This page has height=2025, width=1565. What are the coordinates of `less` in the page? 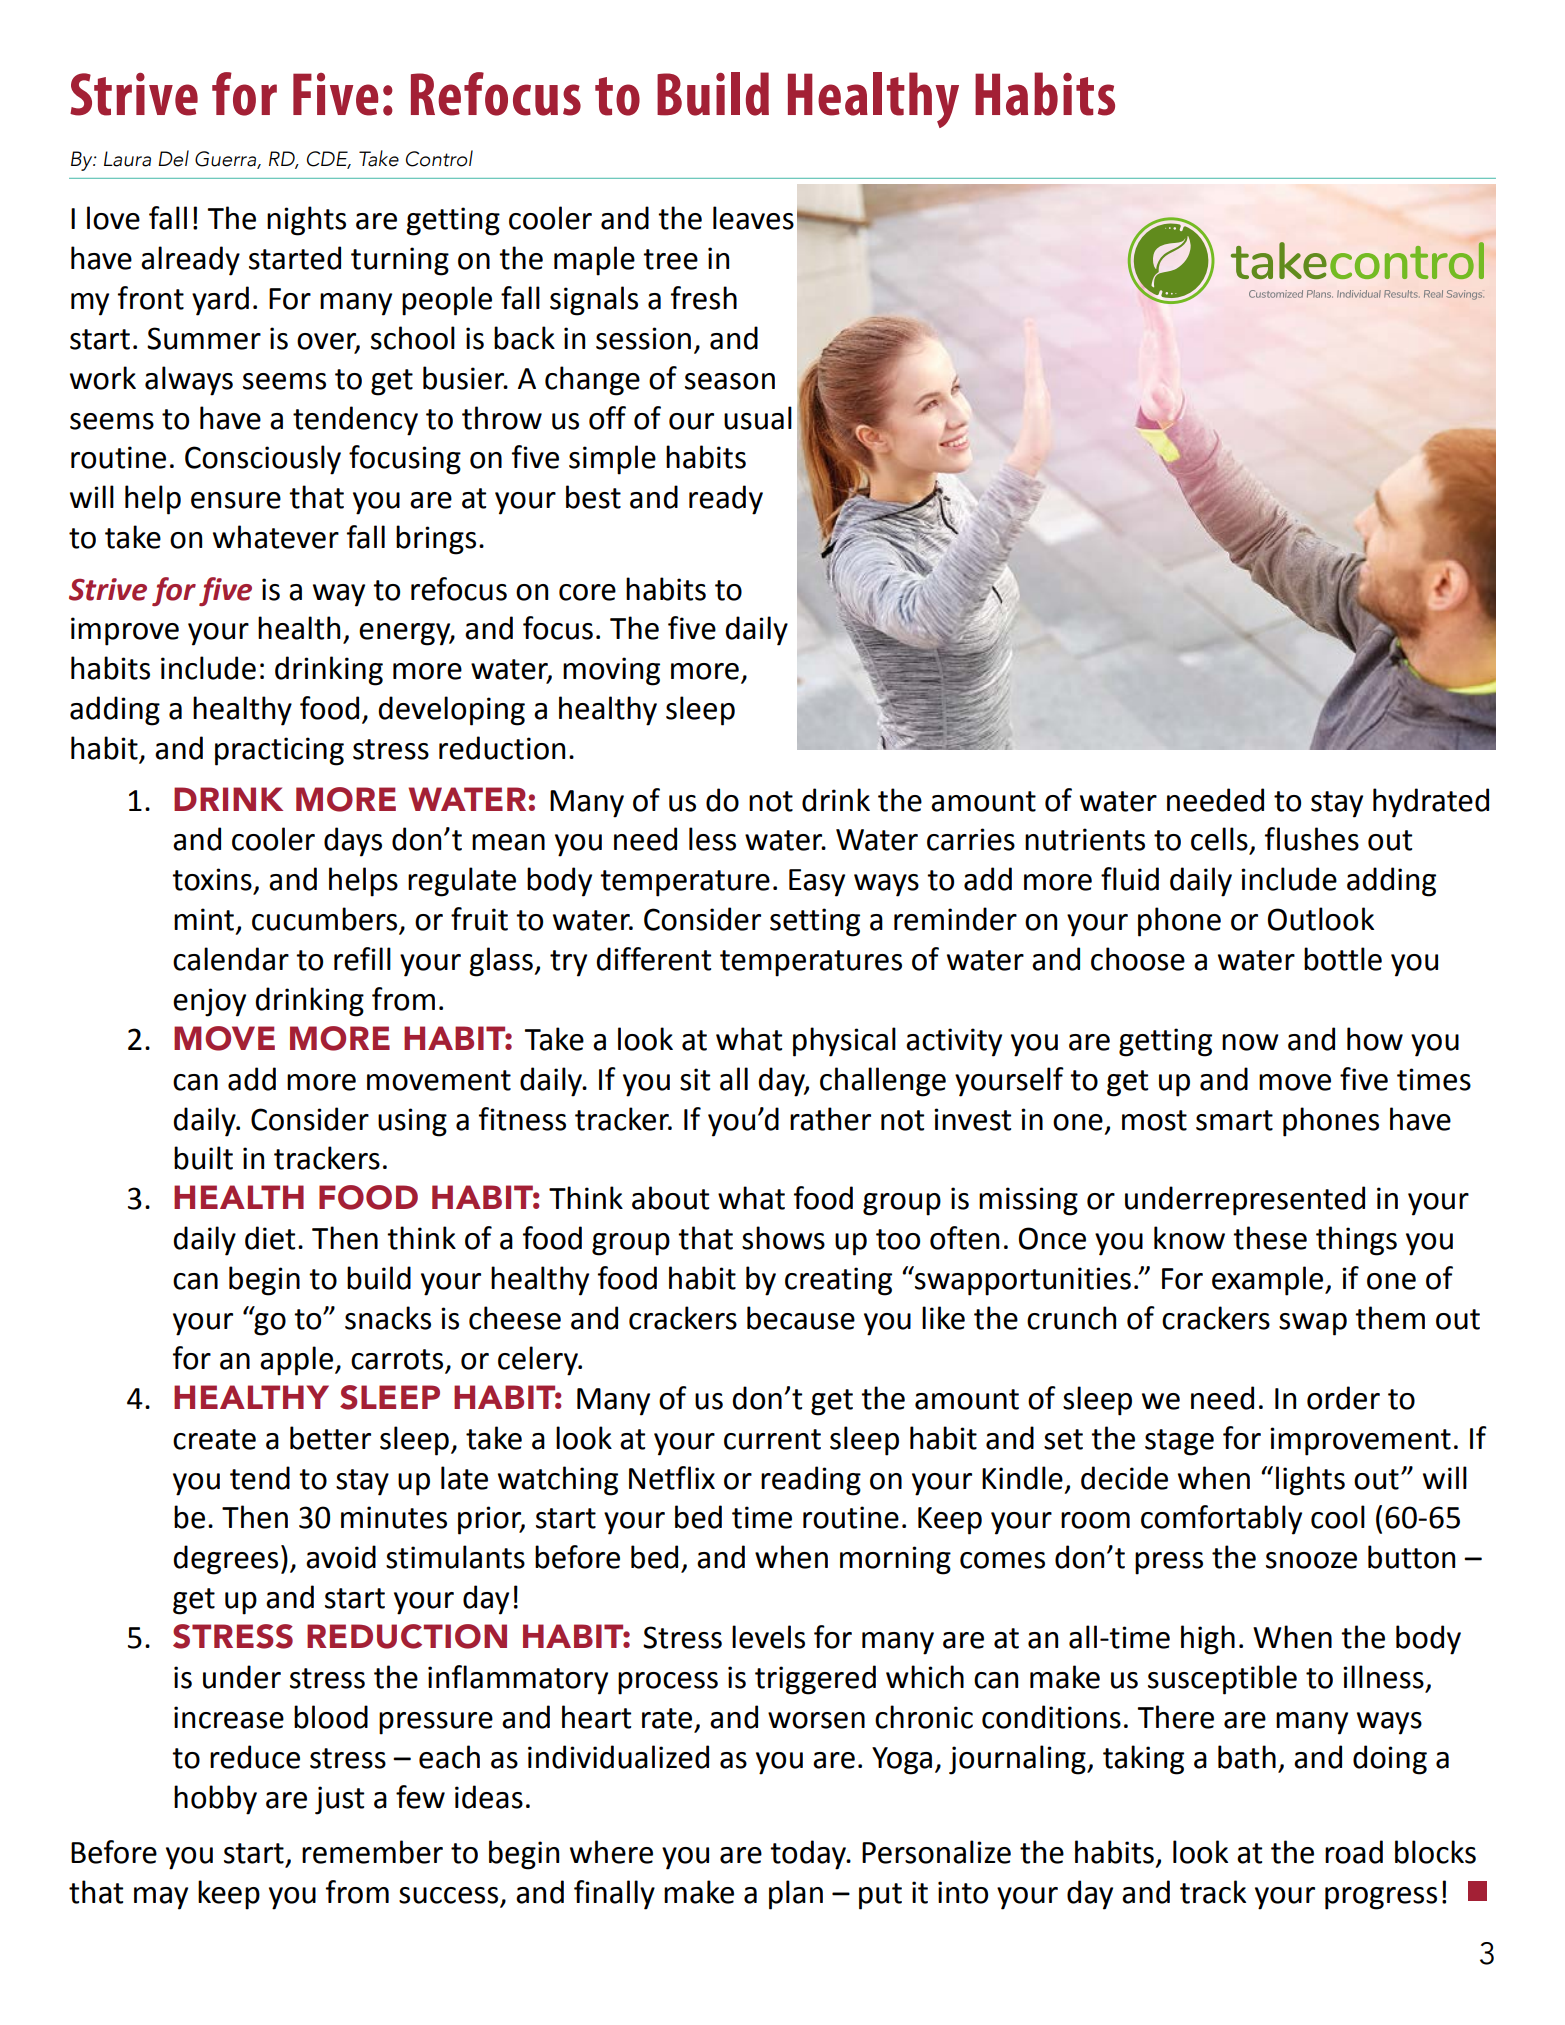 It's located at (712, 839).
